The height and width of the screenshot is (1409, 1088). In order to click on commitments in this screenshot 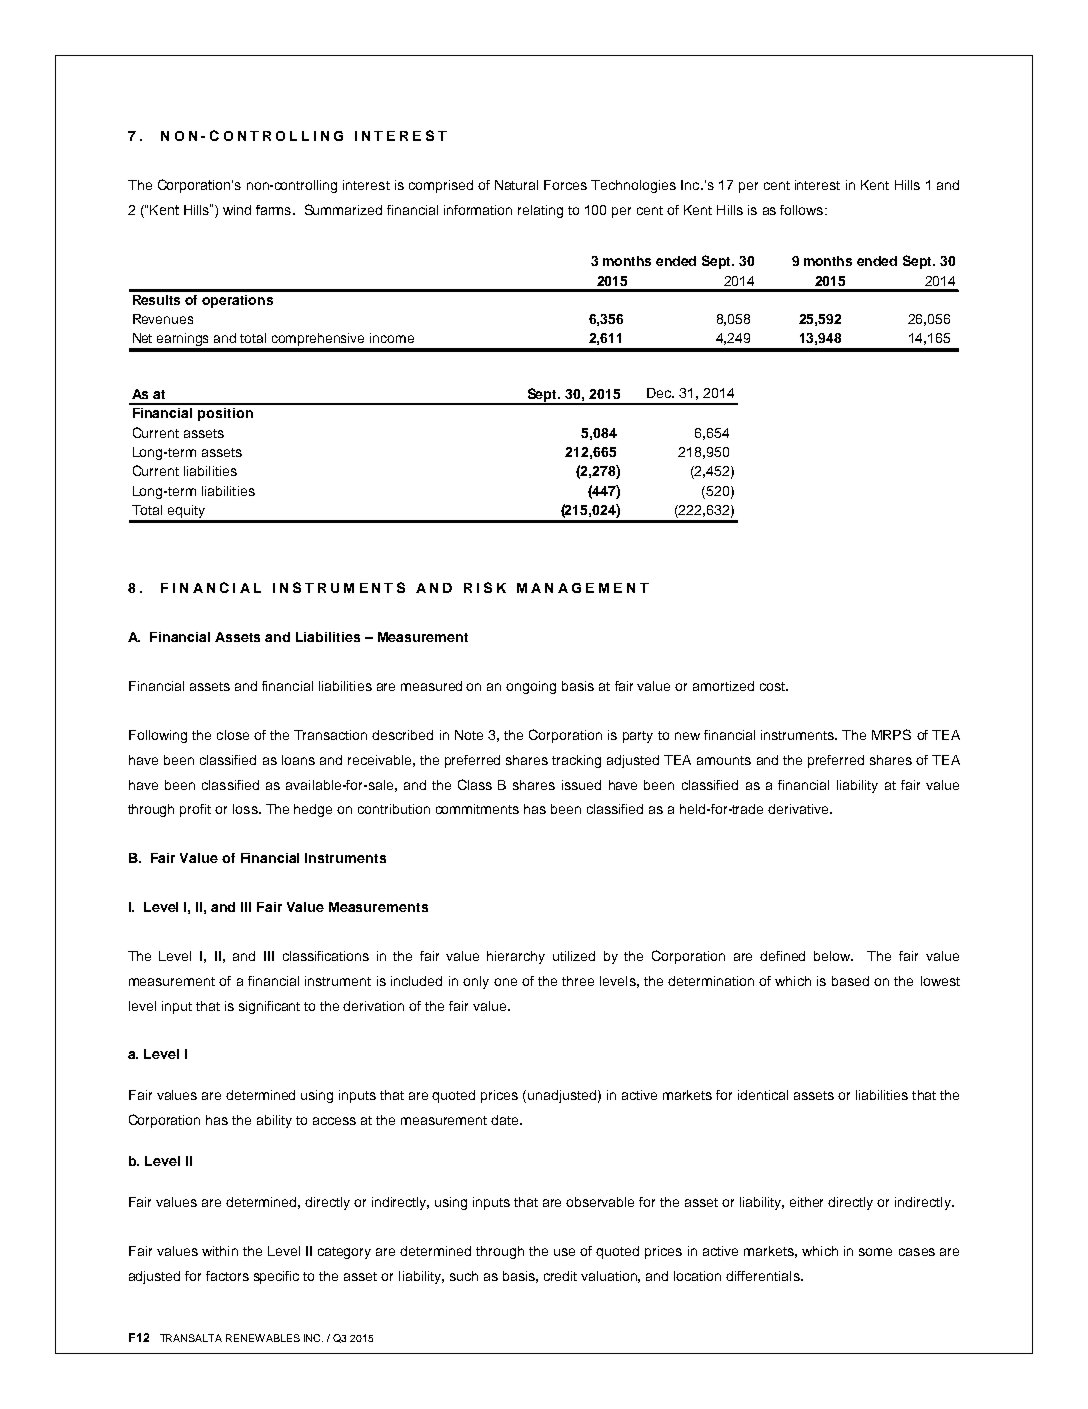, I will do `click(477, 809)`.
